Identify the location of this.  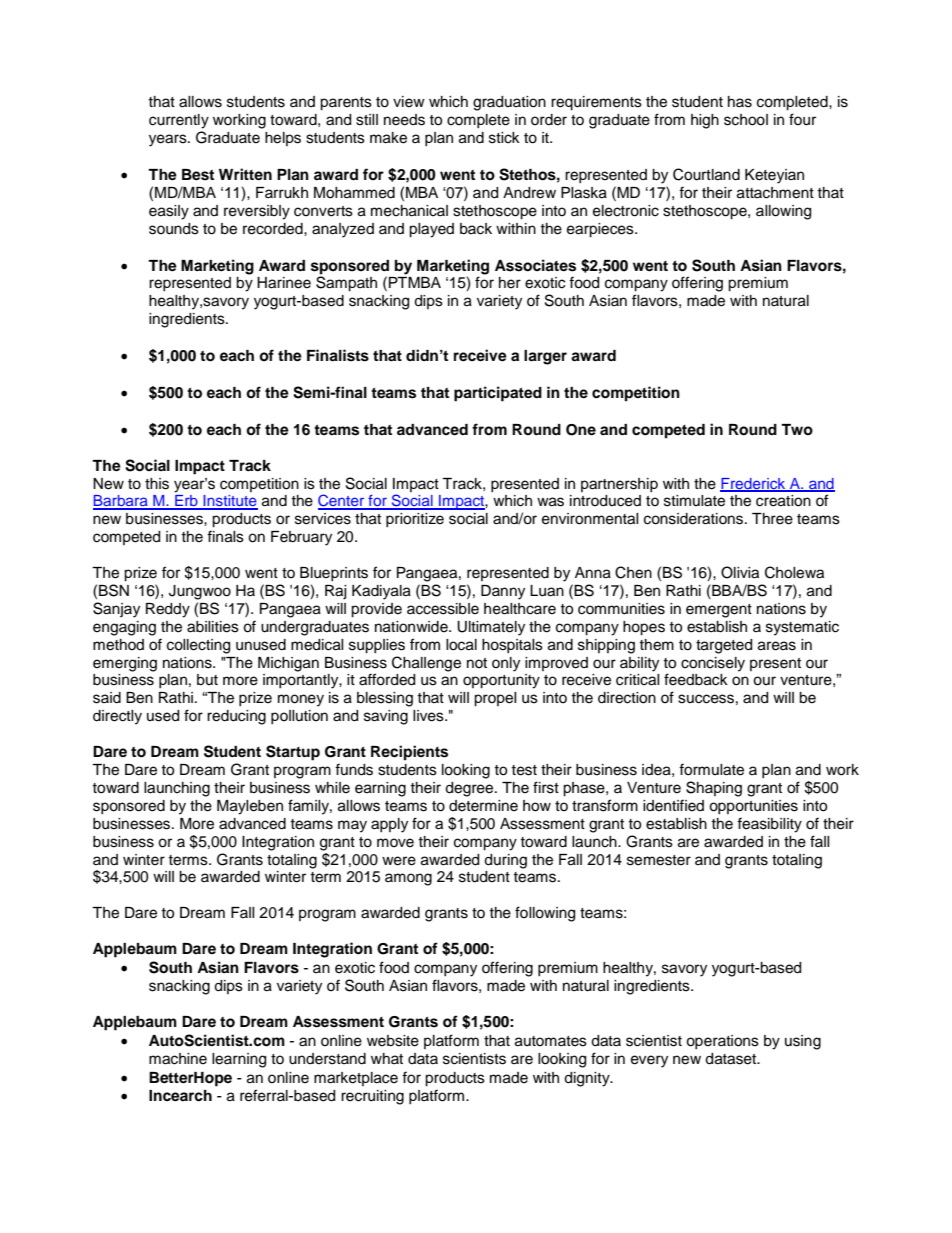
(157, 484).
